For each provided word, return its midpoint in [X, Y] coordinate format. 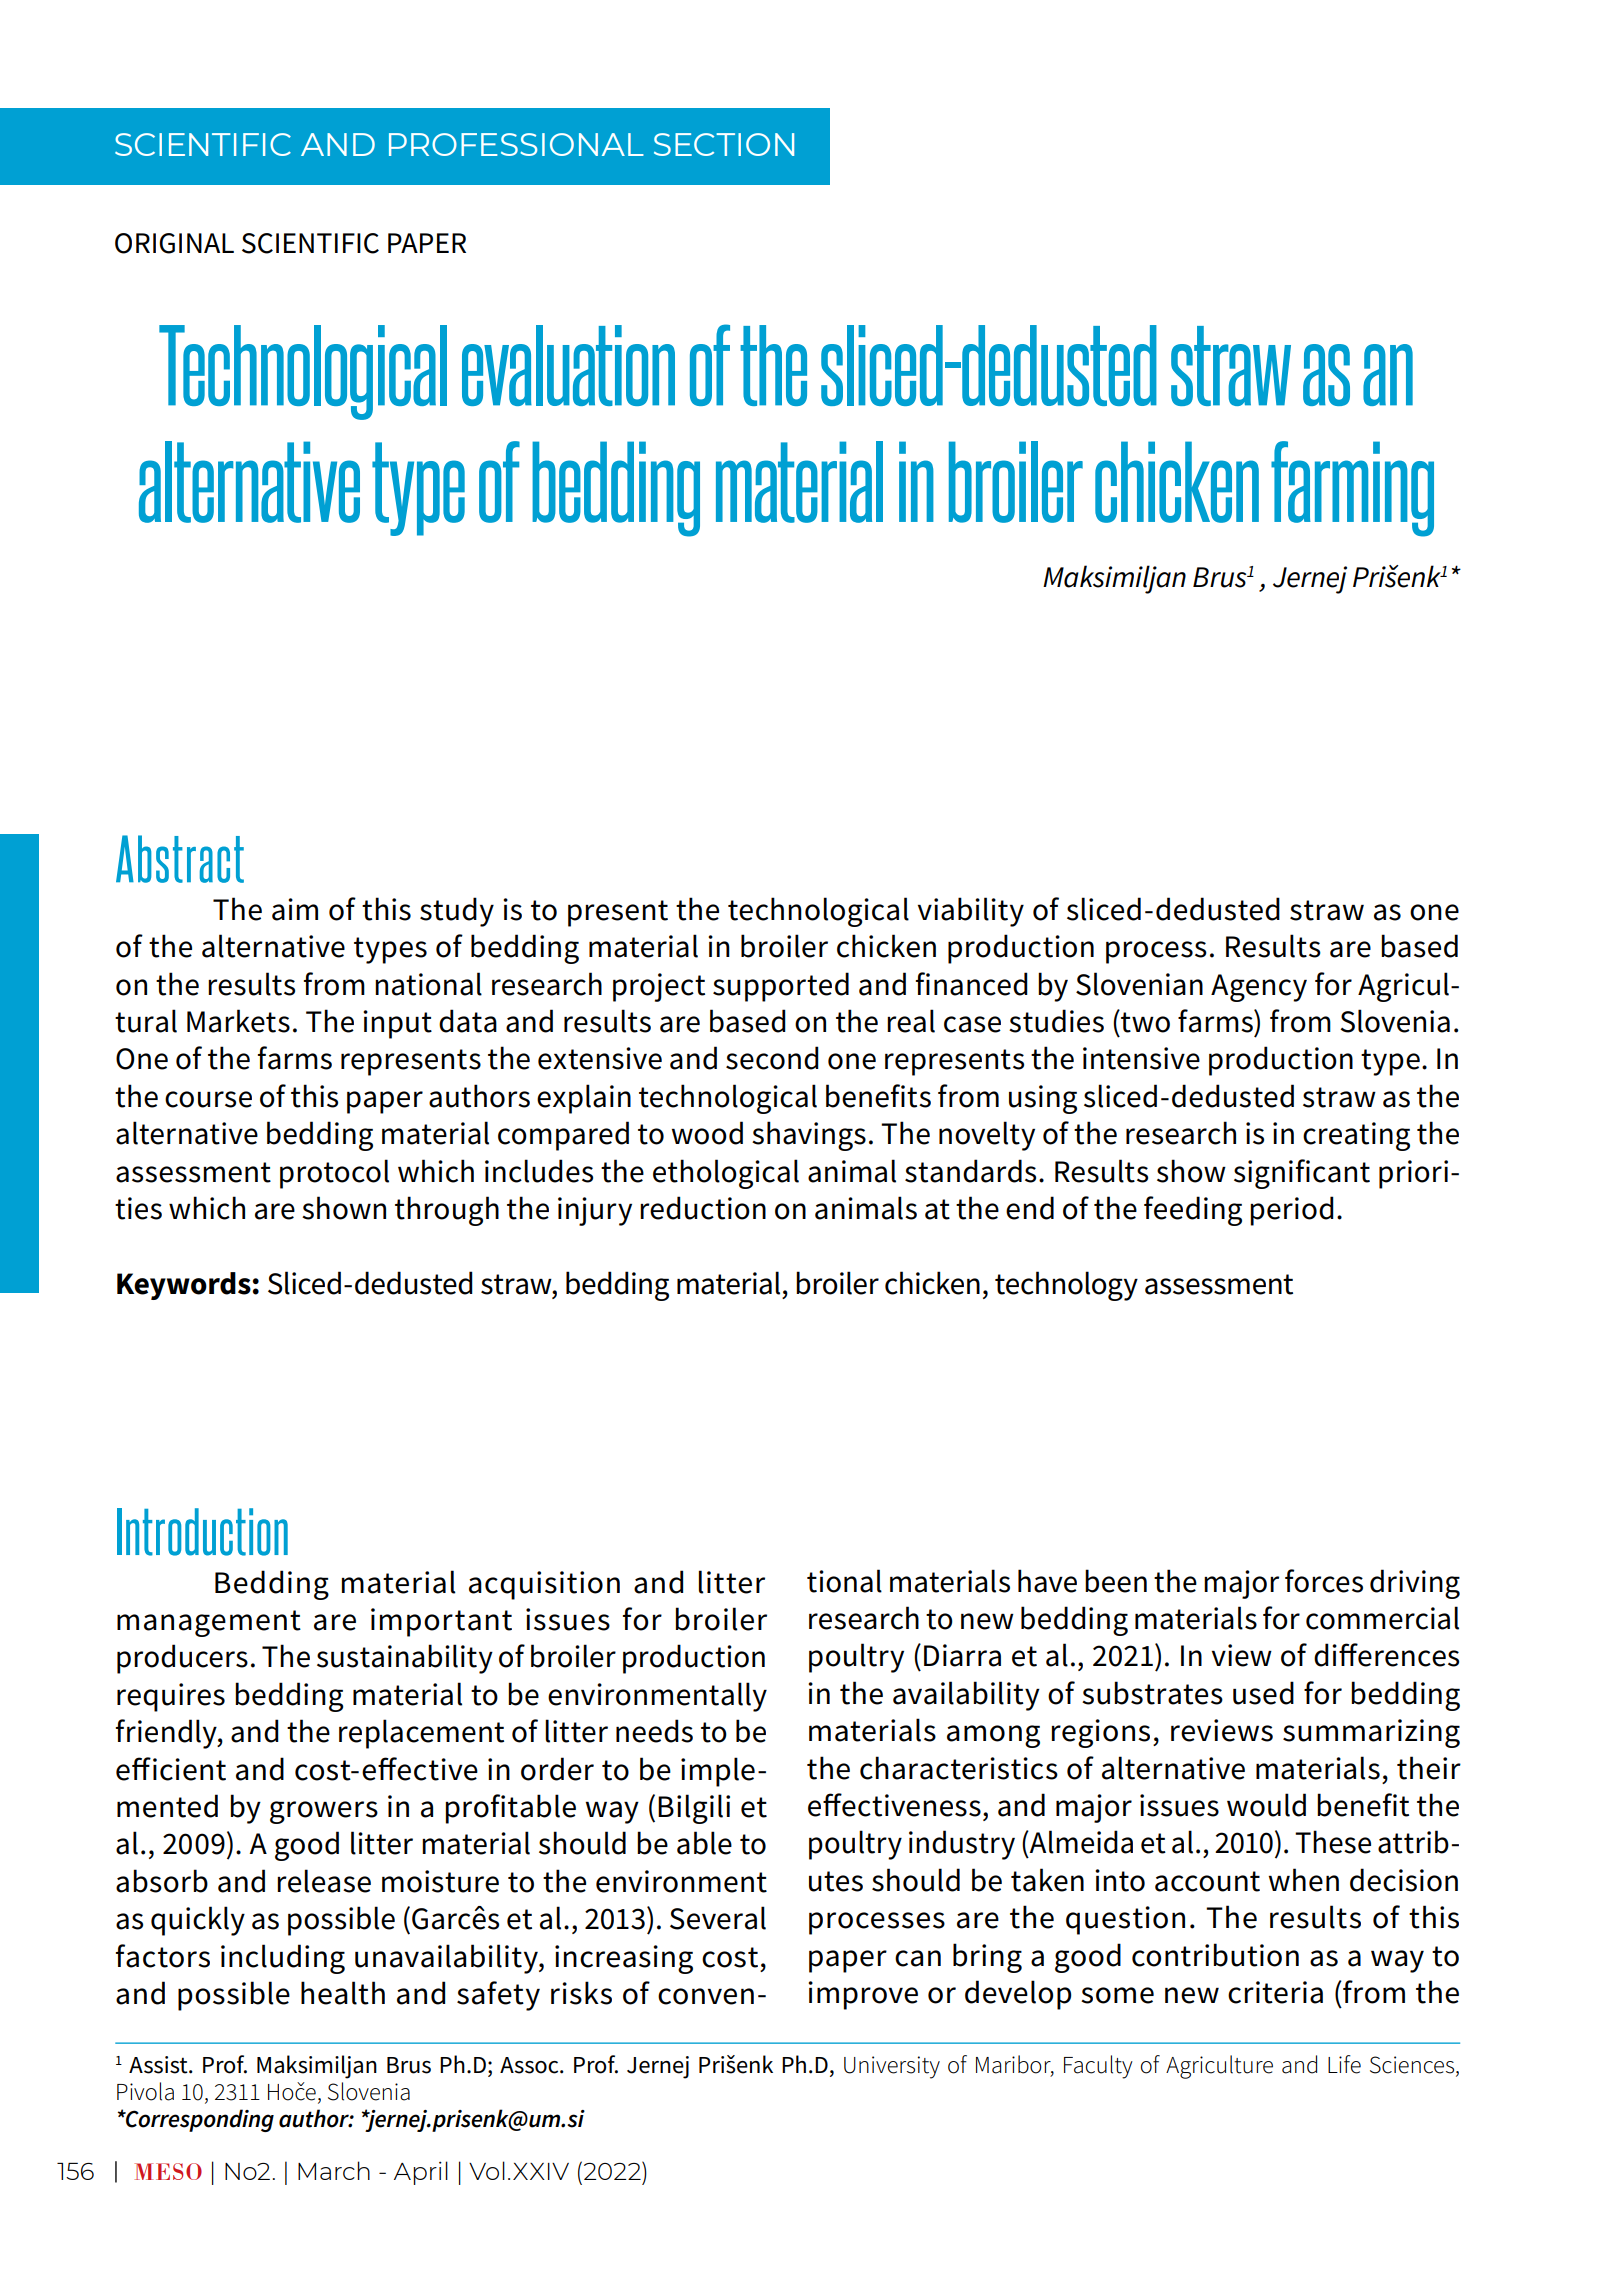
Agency [1259, 988]
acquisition [544, 1585]
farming [1352, 489]
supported [781, 987]
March [334, 2170]
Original [174, 243]
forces [1324, 1581]
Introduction [202, 1532]
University [892, 2067]
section [724, 144]
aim [295, 909]
